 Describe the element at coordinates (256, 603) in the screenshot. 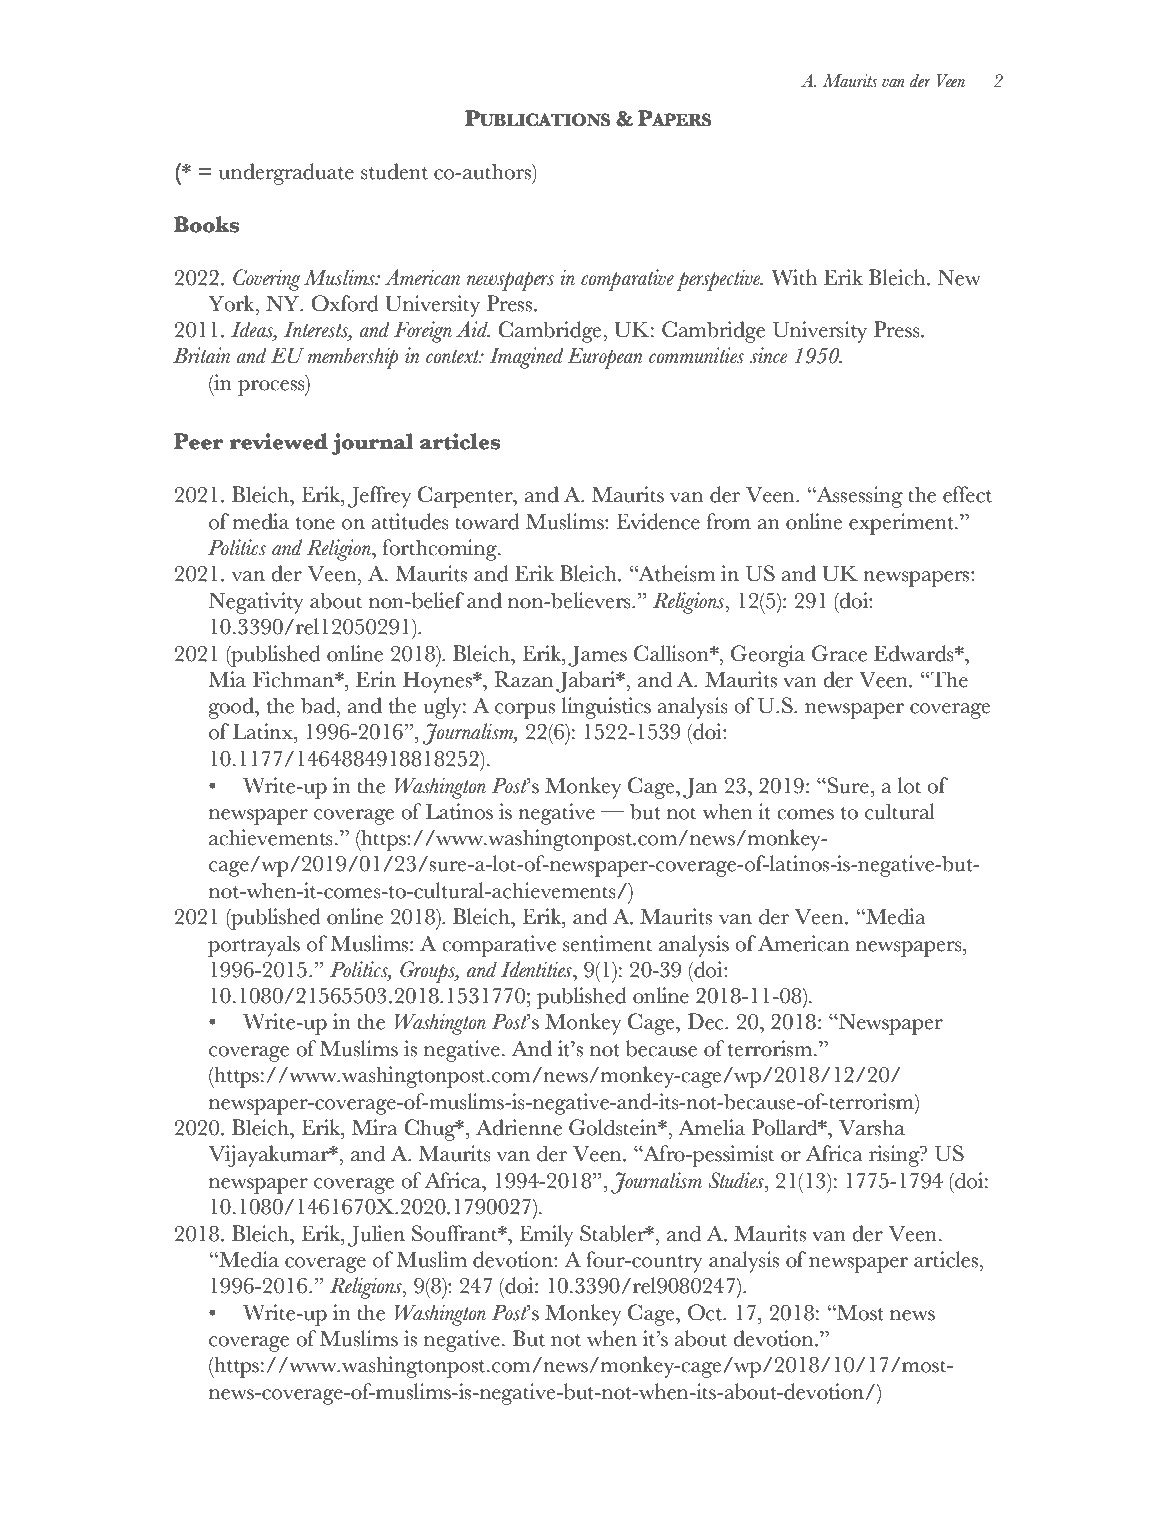

I see `Negativity` at that location.
